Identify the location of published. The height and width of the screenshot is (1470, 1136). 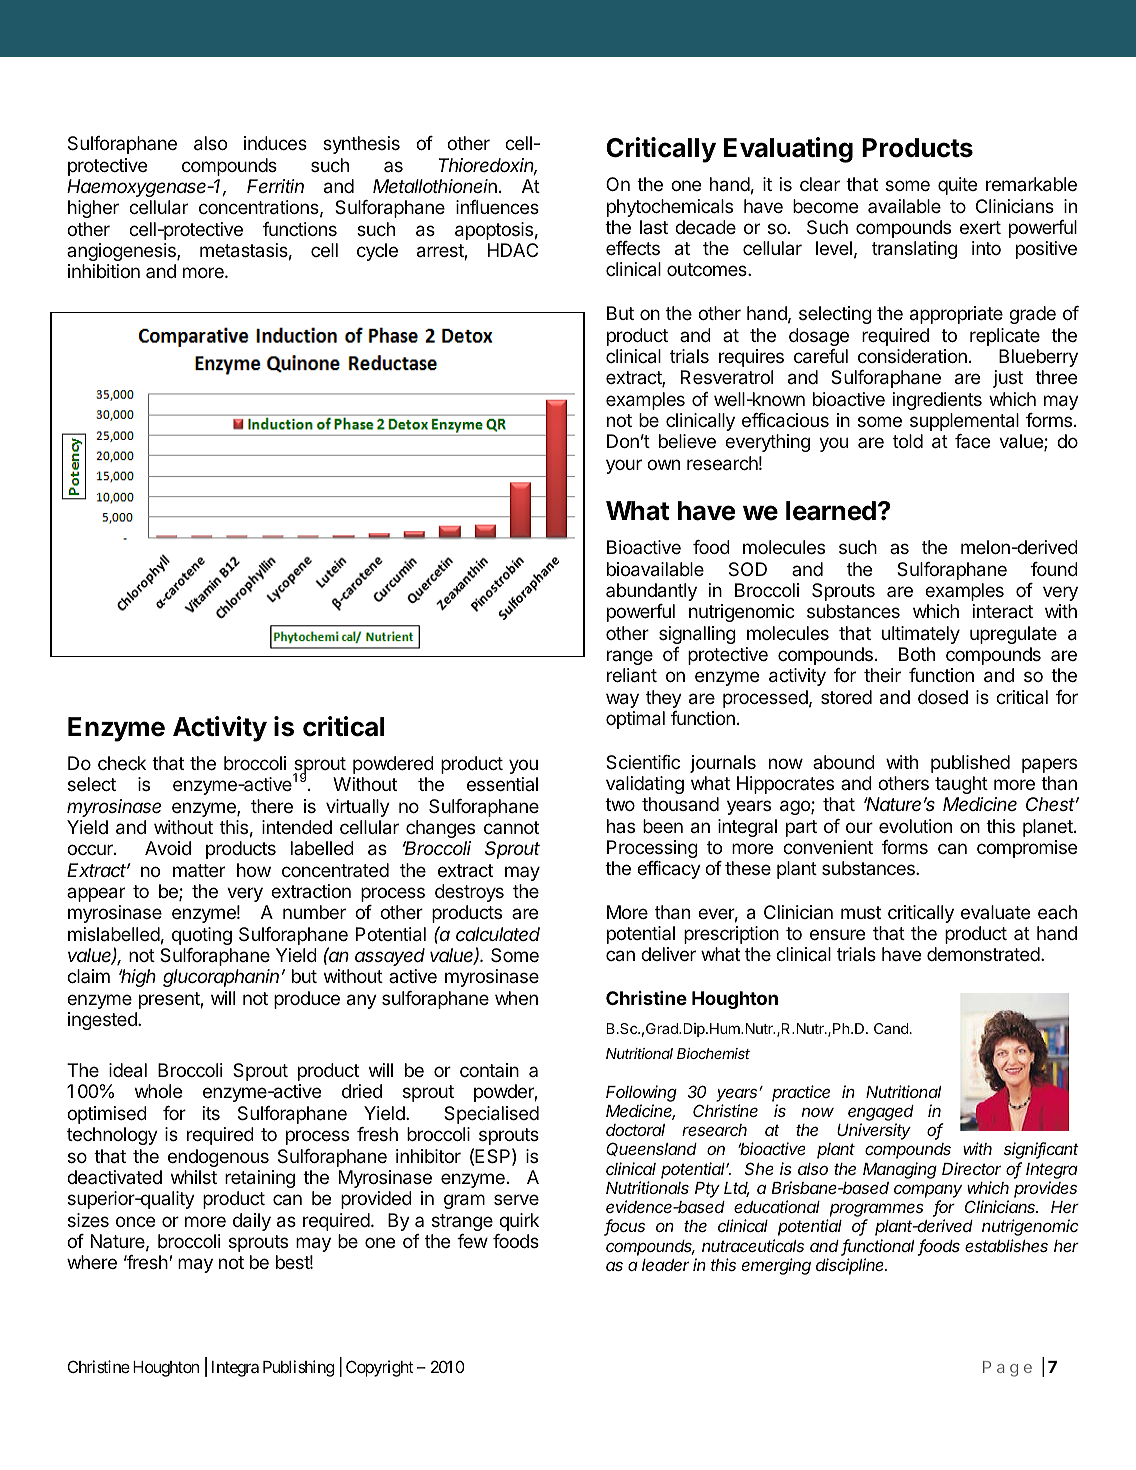
(970, 764).
